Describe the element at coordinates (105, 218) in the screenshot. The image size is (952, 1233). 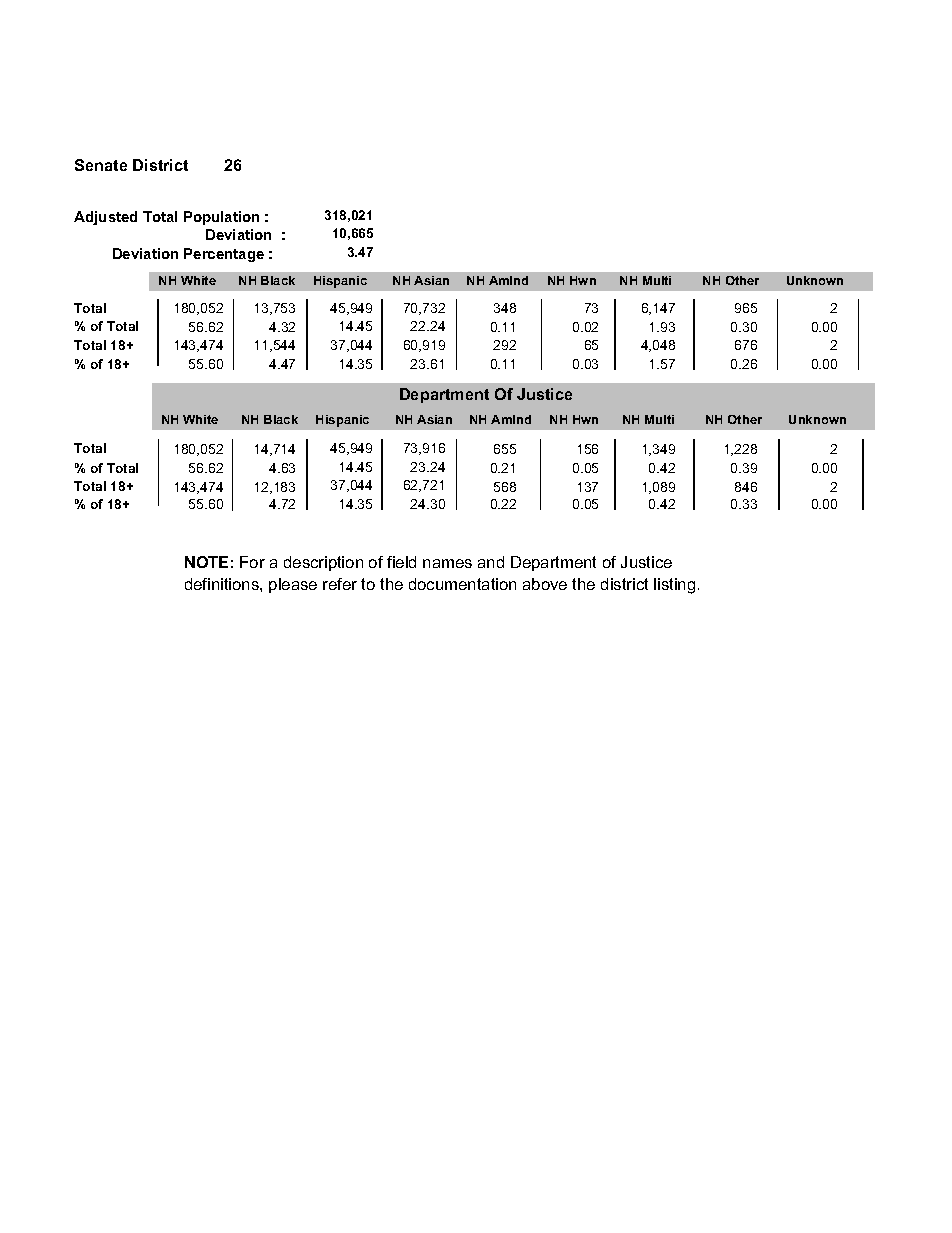
I see `Adjusted` at that location.
